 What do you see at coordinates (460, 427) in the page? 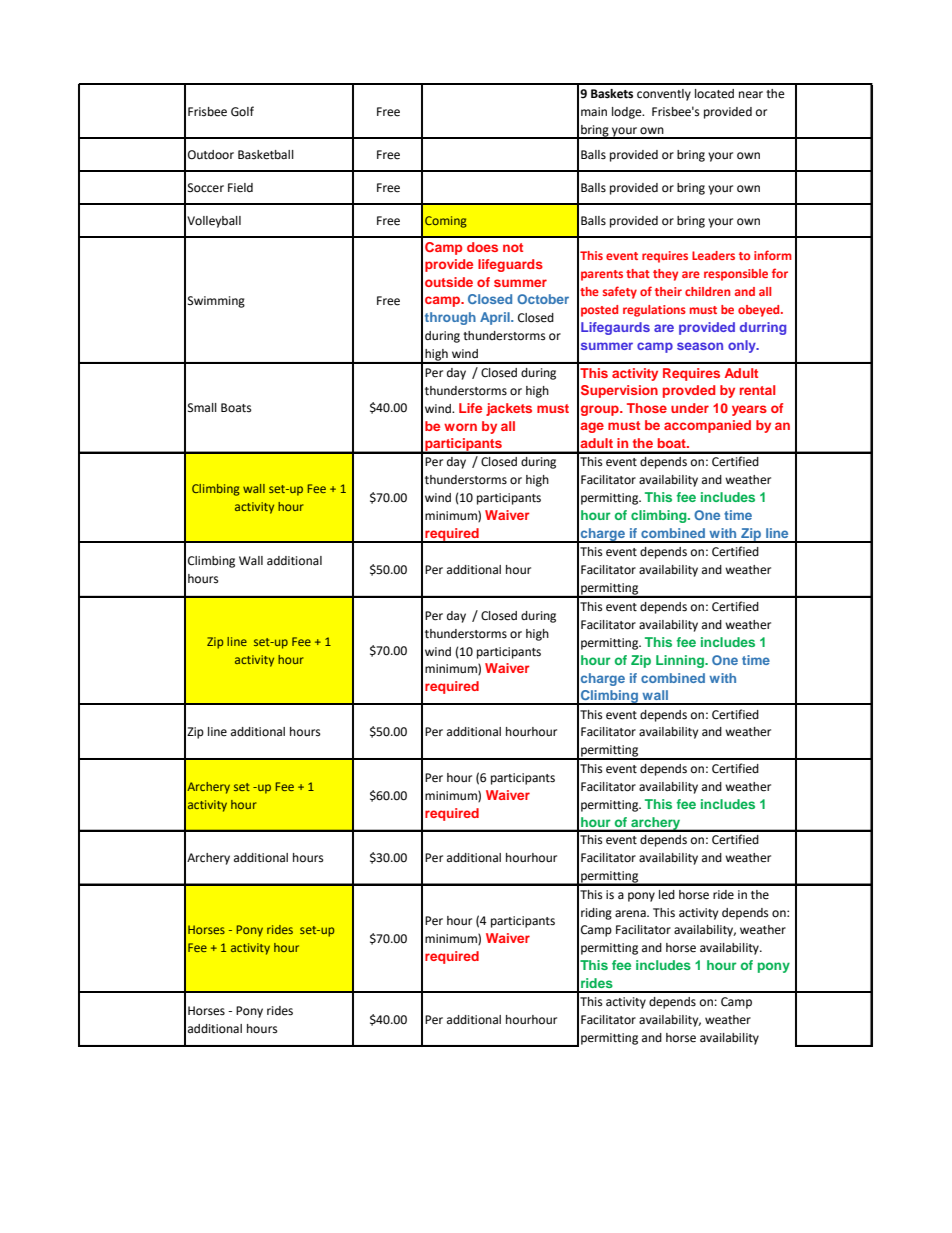
I see `worn` at bounding box center [460, 427].
